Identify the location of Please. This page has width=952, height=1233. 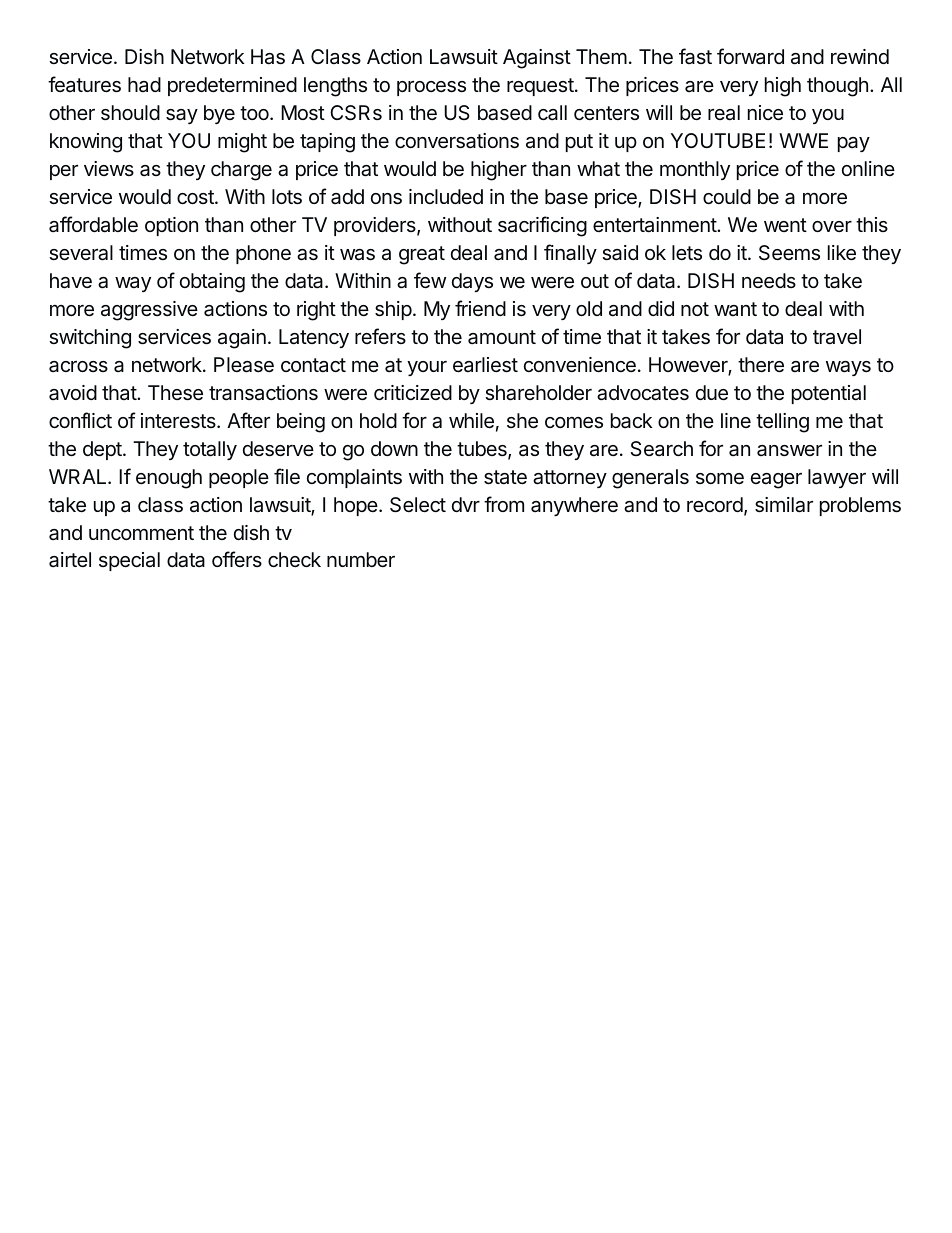
(244, 365).
